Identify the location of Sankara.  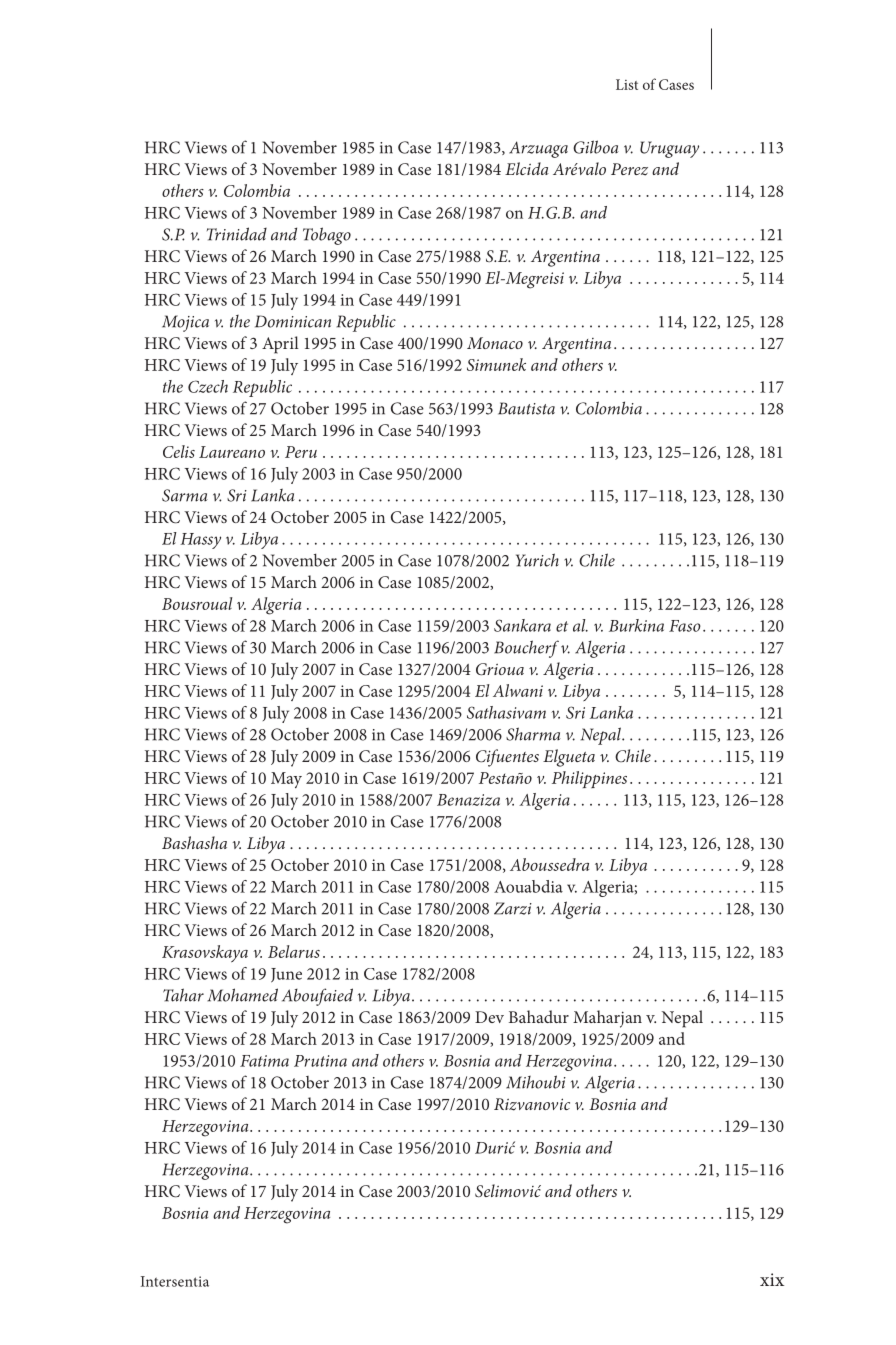
(522, 625).
